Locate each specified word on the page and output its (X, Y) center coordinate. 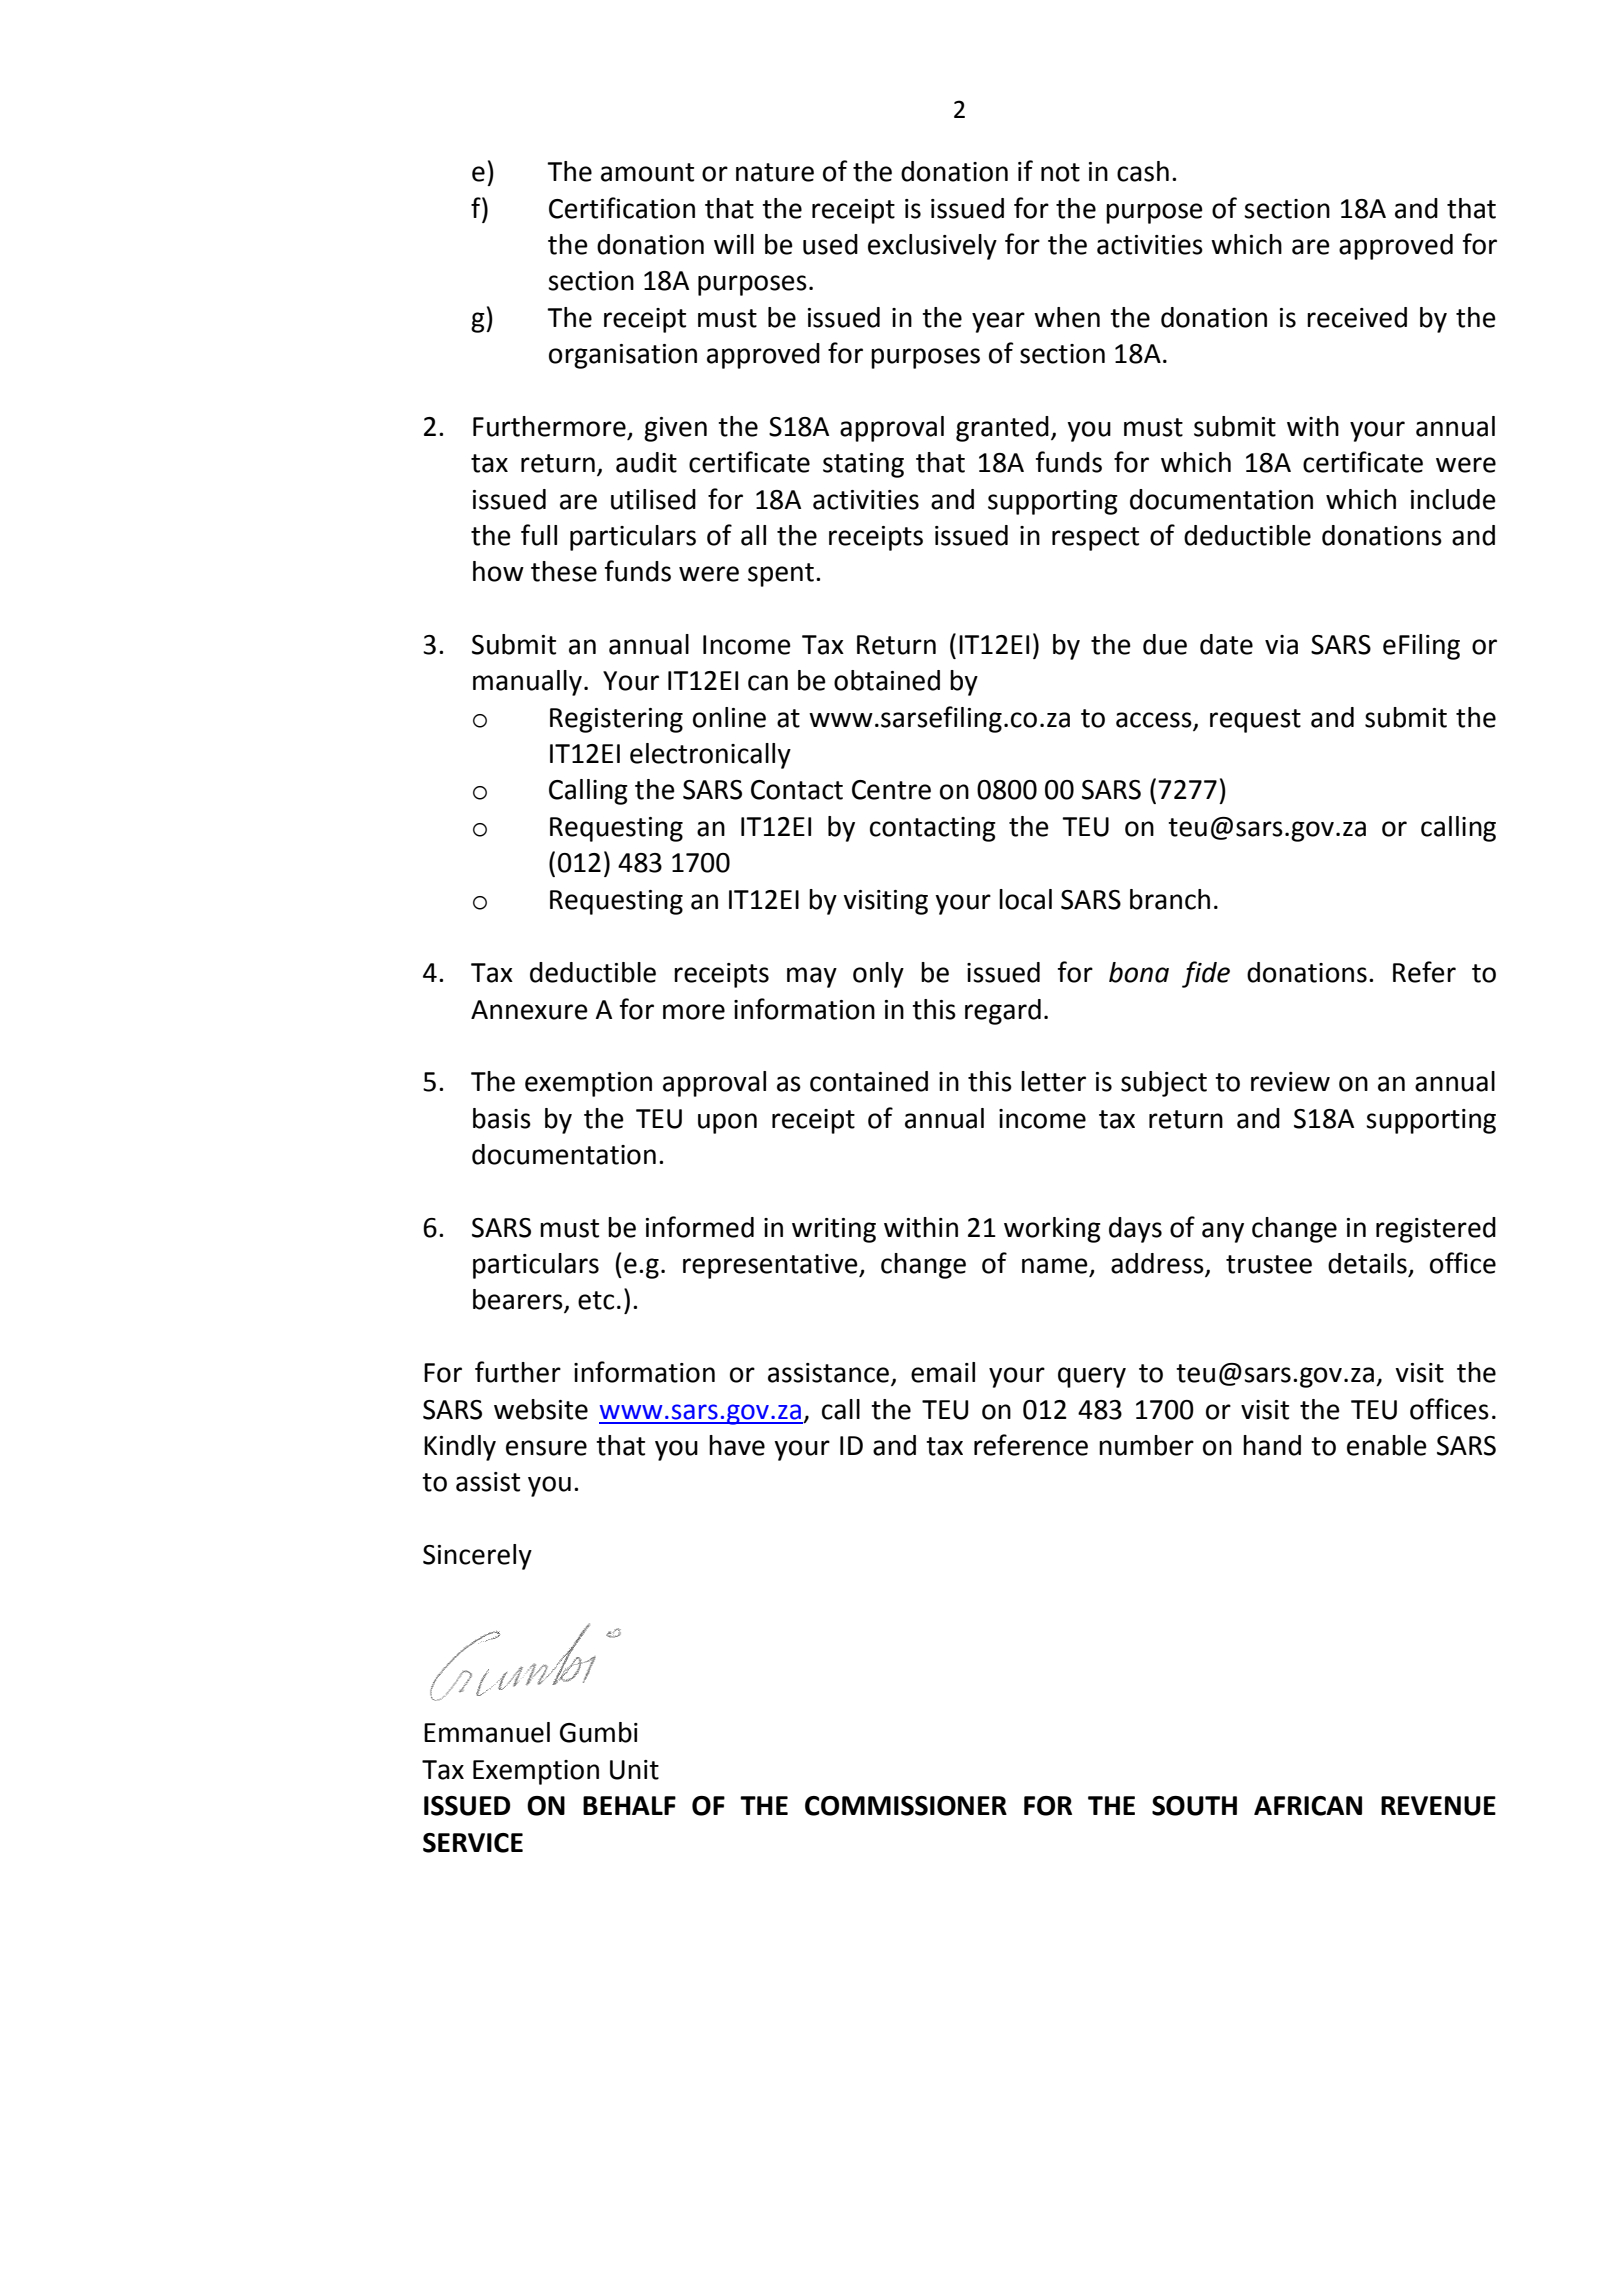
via (1281, 645)
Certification (622, 208)
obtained (887, 680)
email (943, 1372)
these (564, 571)
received (1357, 317)
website (541, 1409)
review (1290, 1082)
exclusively (932, 247)
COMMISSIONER (906, 1806)
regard (1003, 1012)
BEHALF (629, 1805)
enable (1387, 1445)
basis (502, 1118)
